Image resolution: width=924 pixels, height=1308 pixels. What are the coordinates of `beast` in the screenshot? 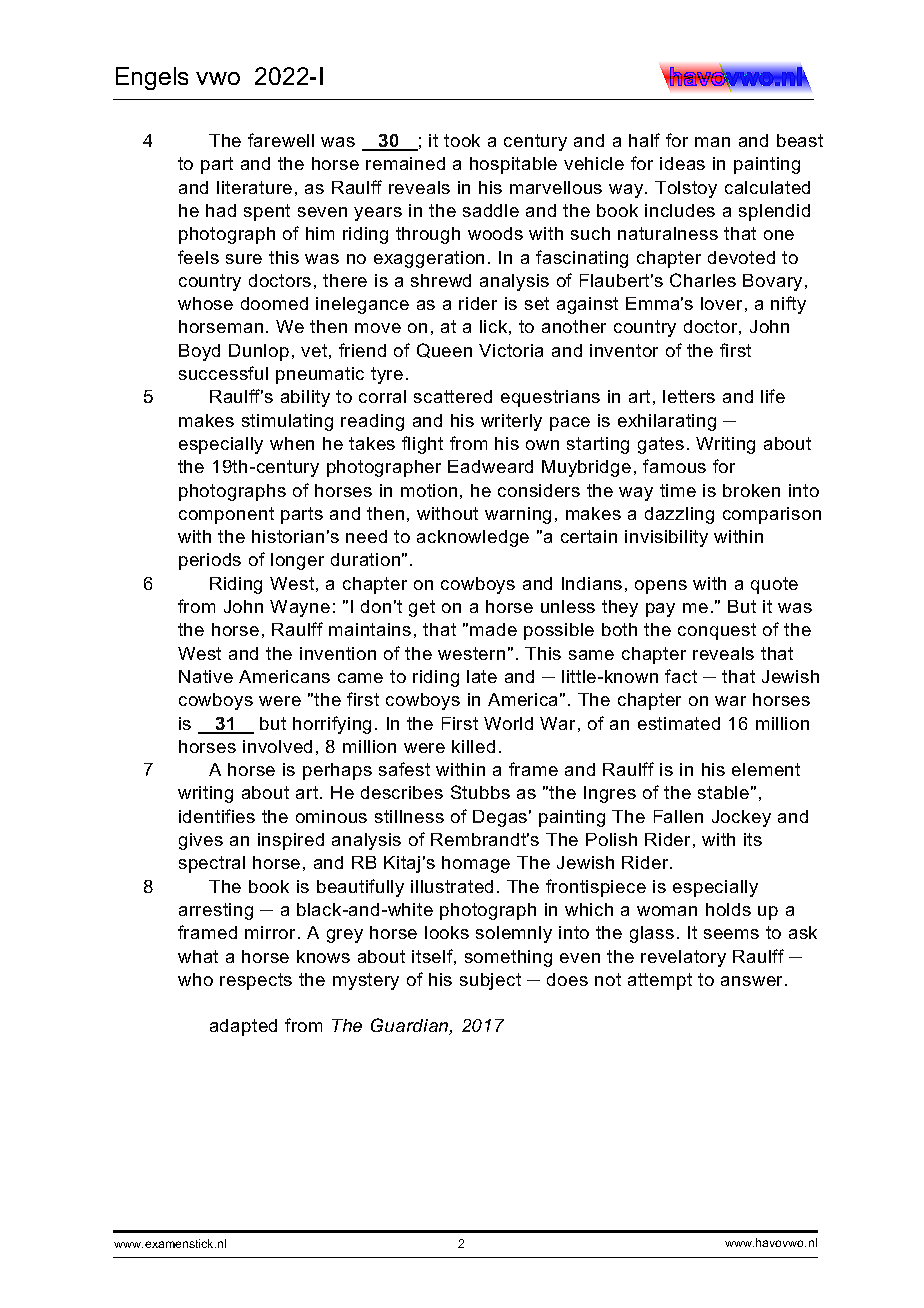 It's located at (800, 140).
